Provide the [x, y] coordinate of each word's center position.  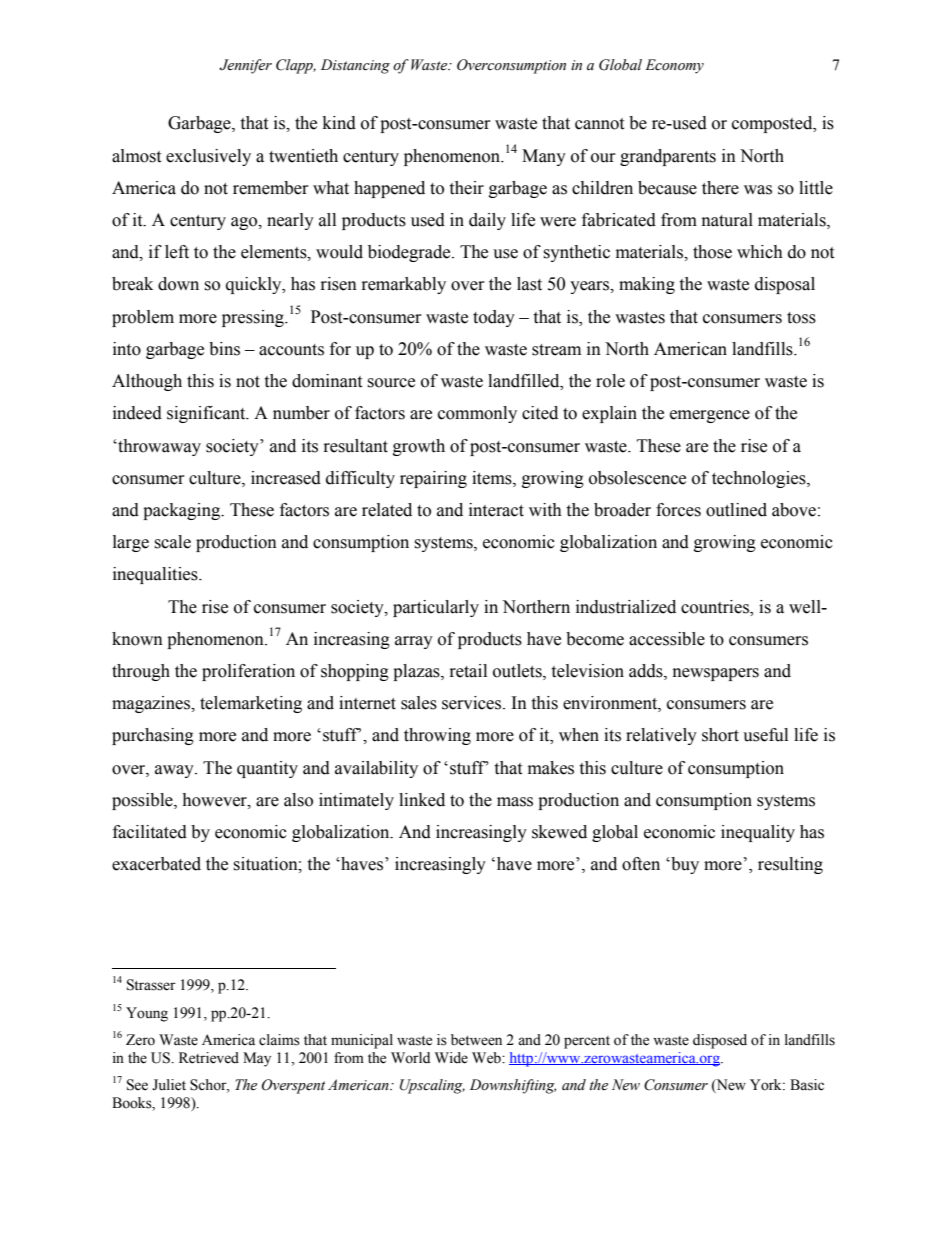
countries [716, 607]
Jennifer [245, 66]
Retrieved [209, 1058]
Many [544, 157]
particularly [436, 608]
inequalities [156, 575]
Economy [674, 66]
